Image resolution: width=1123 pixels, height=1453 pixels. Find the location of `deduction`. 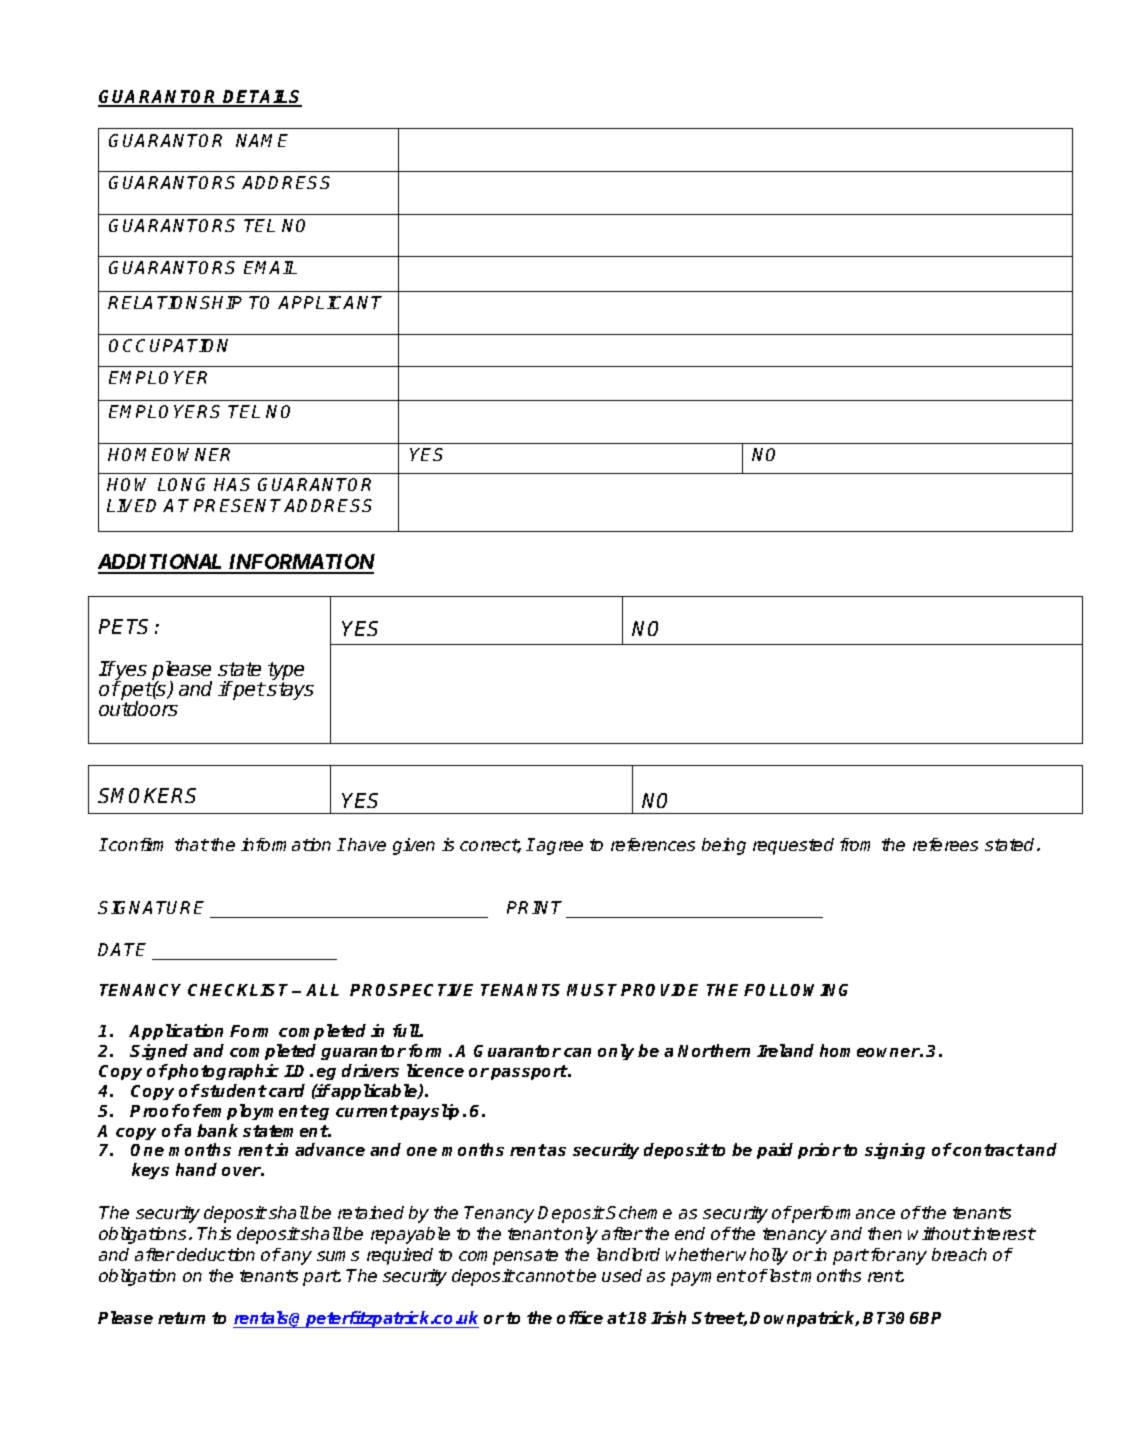

deduction is located at coordinates (216, 1254).
